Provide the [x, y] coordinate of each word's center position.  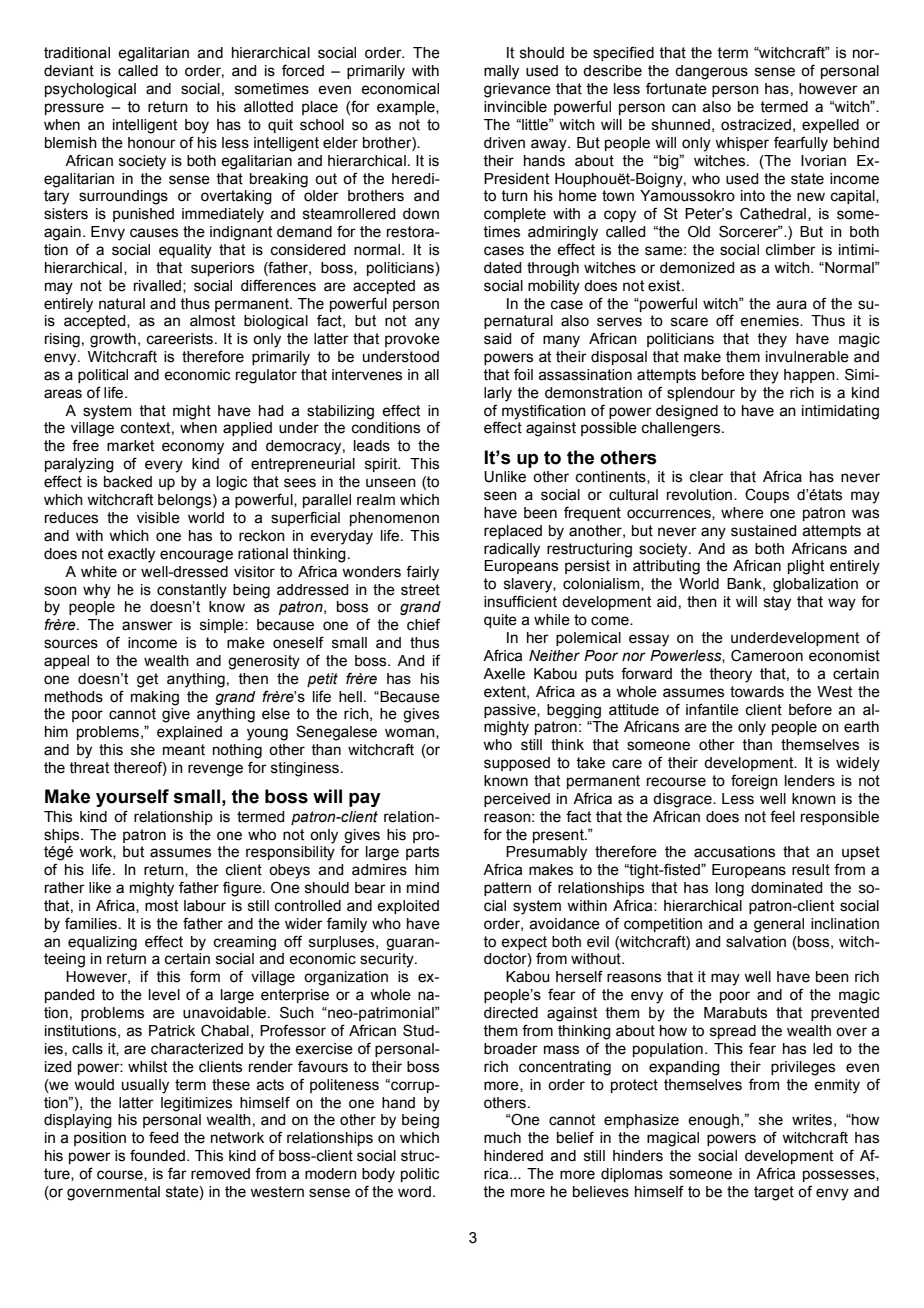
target [774, 1193]
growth [113, 340]
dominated [786, 888]
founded [157, 1155]
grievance [517, 90]
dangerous [711, 72]
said [497, 339]
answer [147, 626]
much [502, 1138]
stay [777, 603]
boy [197, 126]
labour [205, 906]
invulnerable [807, 357]
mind [423, 888]
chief [423, 624]
